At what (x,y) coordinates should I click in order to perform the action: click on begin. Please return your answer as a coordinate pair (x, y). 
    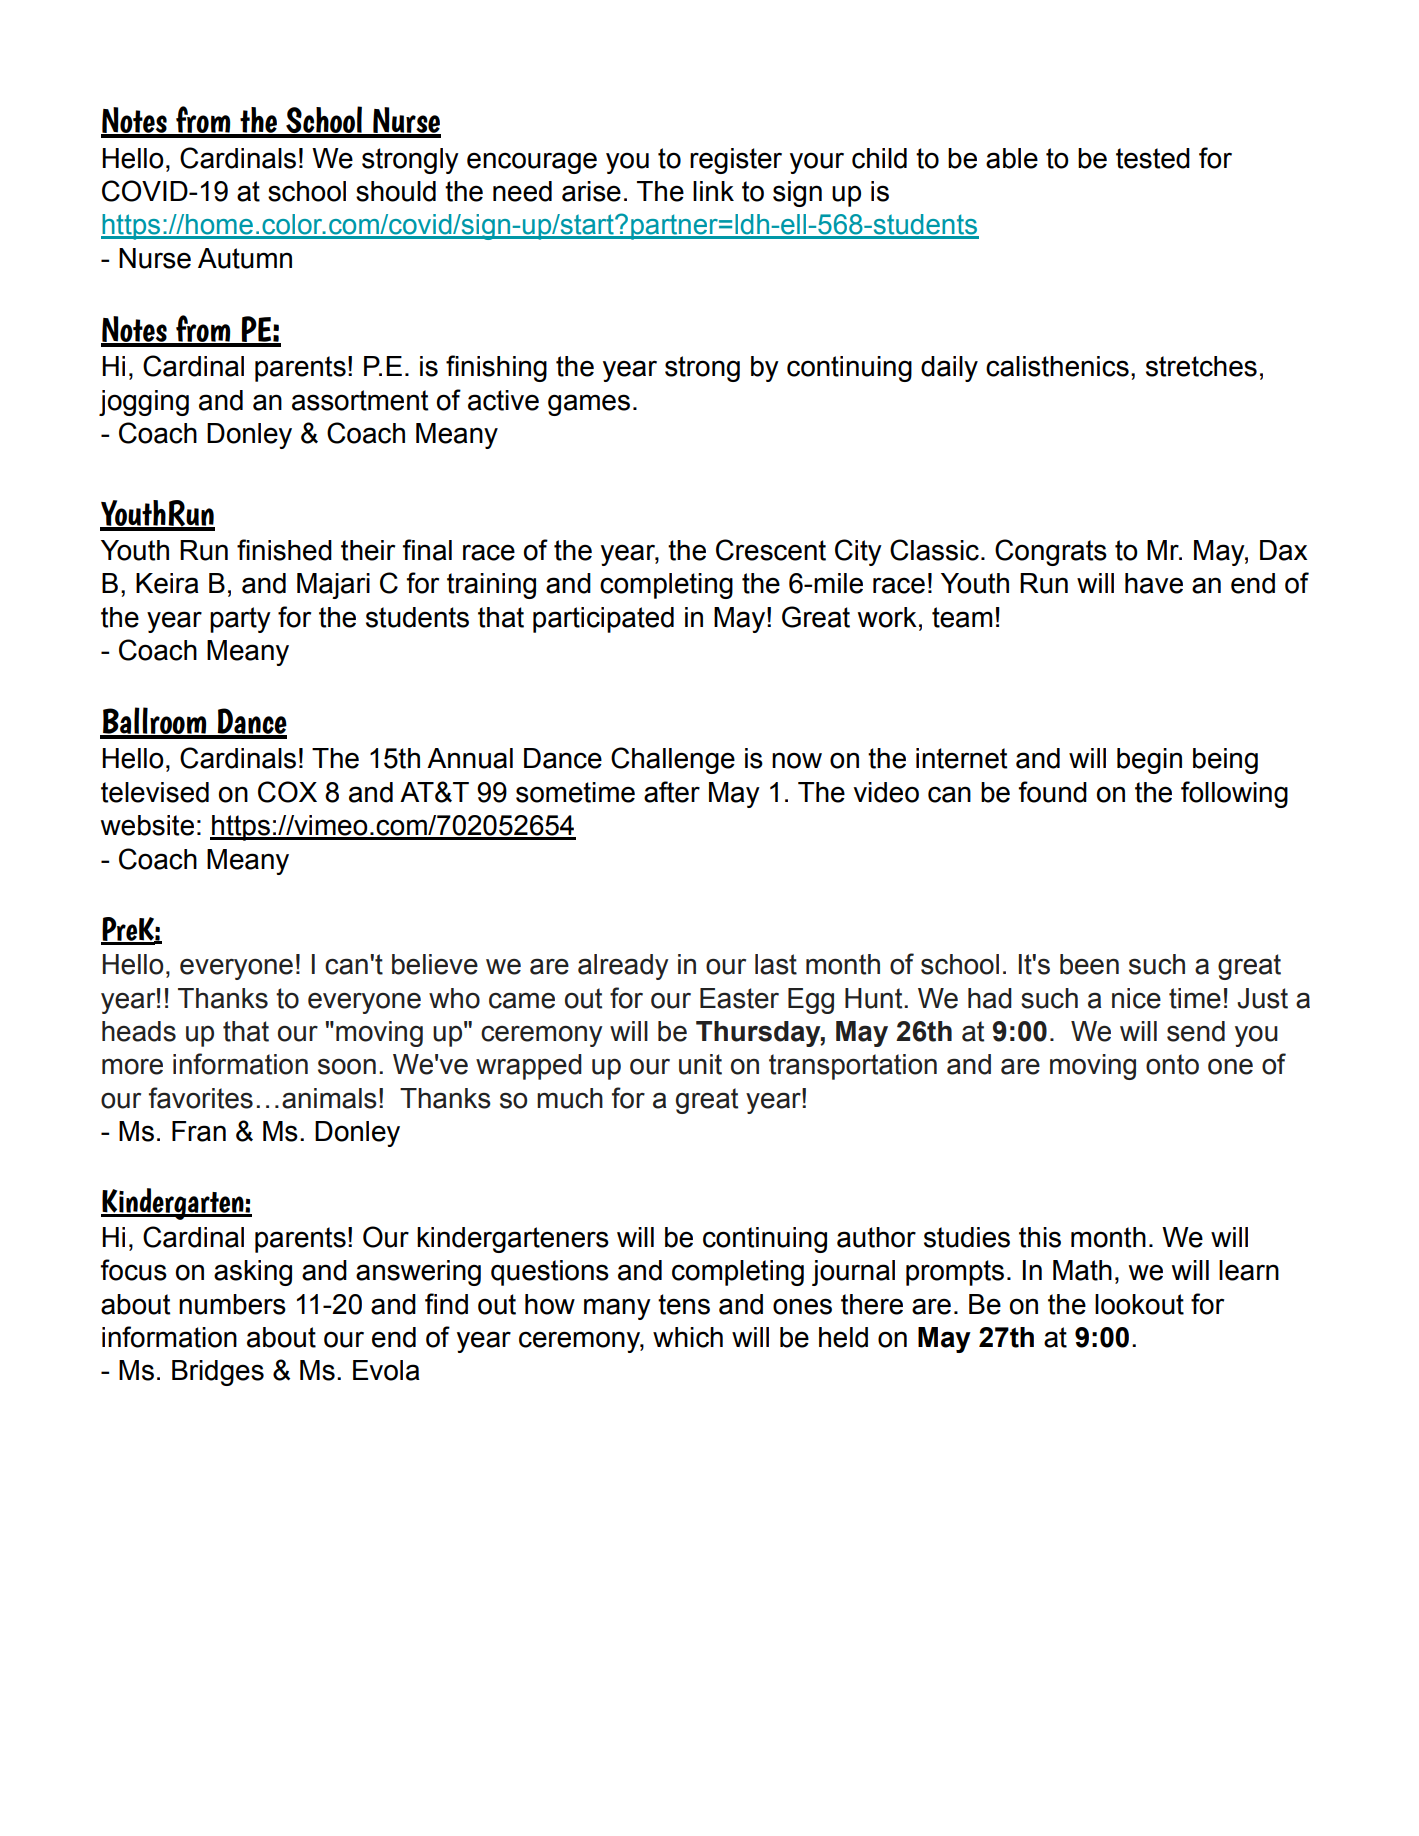
    Looking at the image, I should click on (1149, 761).
